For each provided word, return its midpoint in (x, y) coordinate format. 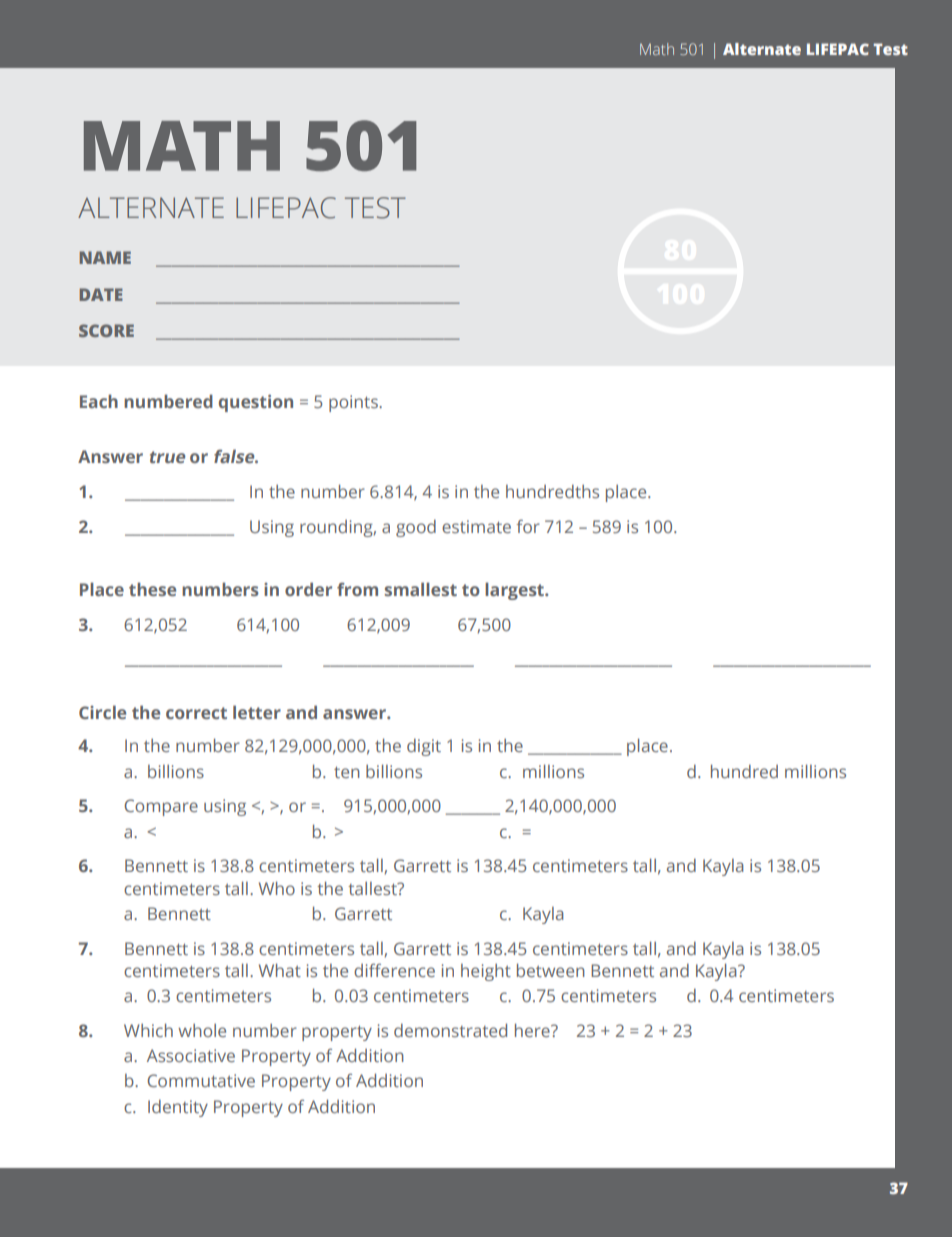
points (354, 403)
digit (424, 747)
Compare (161, 807)
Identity (178, 1108)
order (308, 589)
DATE (101, 294)
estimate (476, 526)
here (533, 1030)
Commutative (201, 1080)
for (528, 526)
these (152, 589)
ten (347, 772)
